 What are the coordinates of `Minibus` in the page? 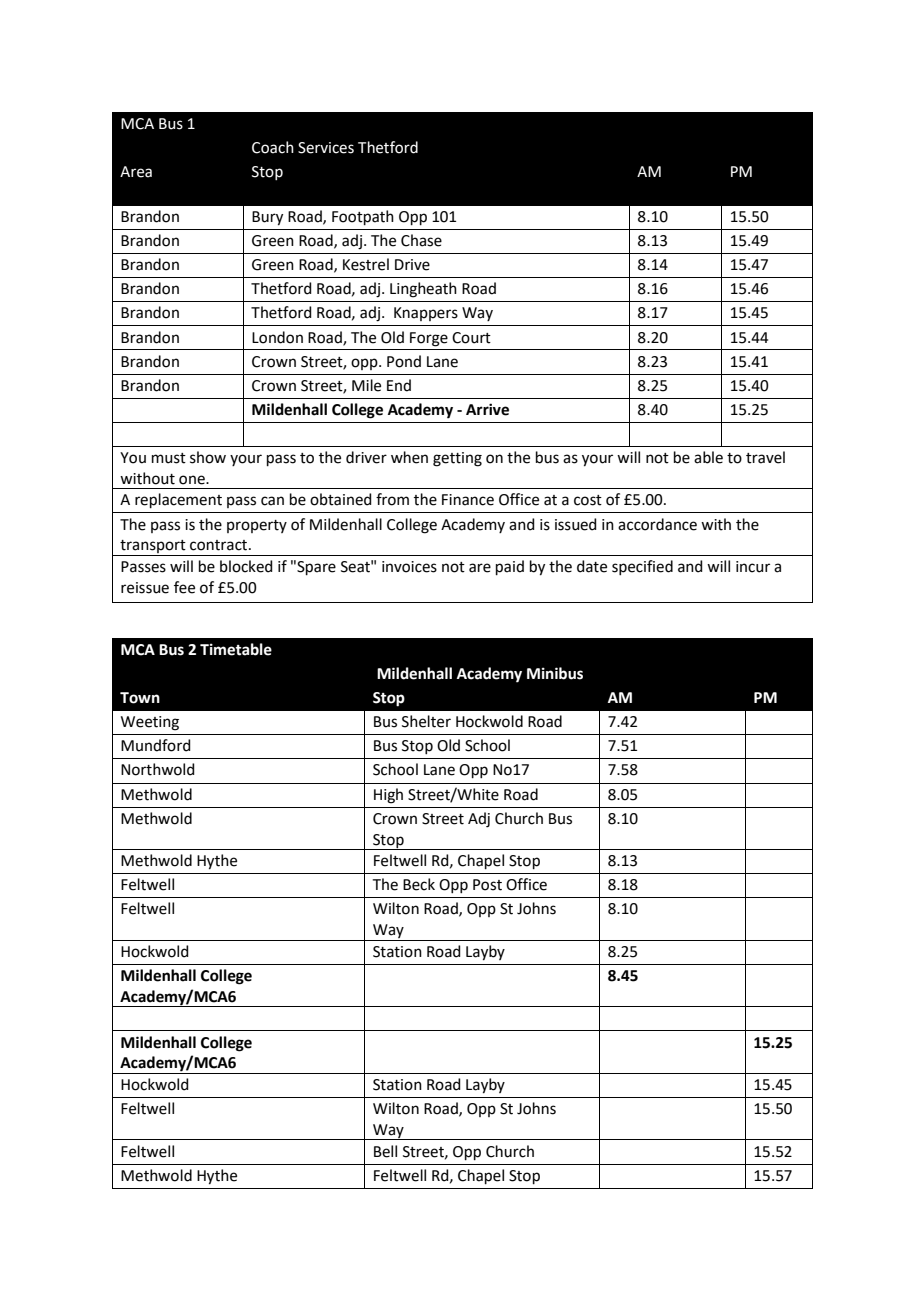 It's located at (555, 673).
